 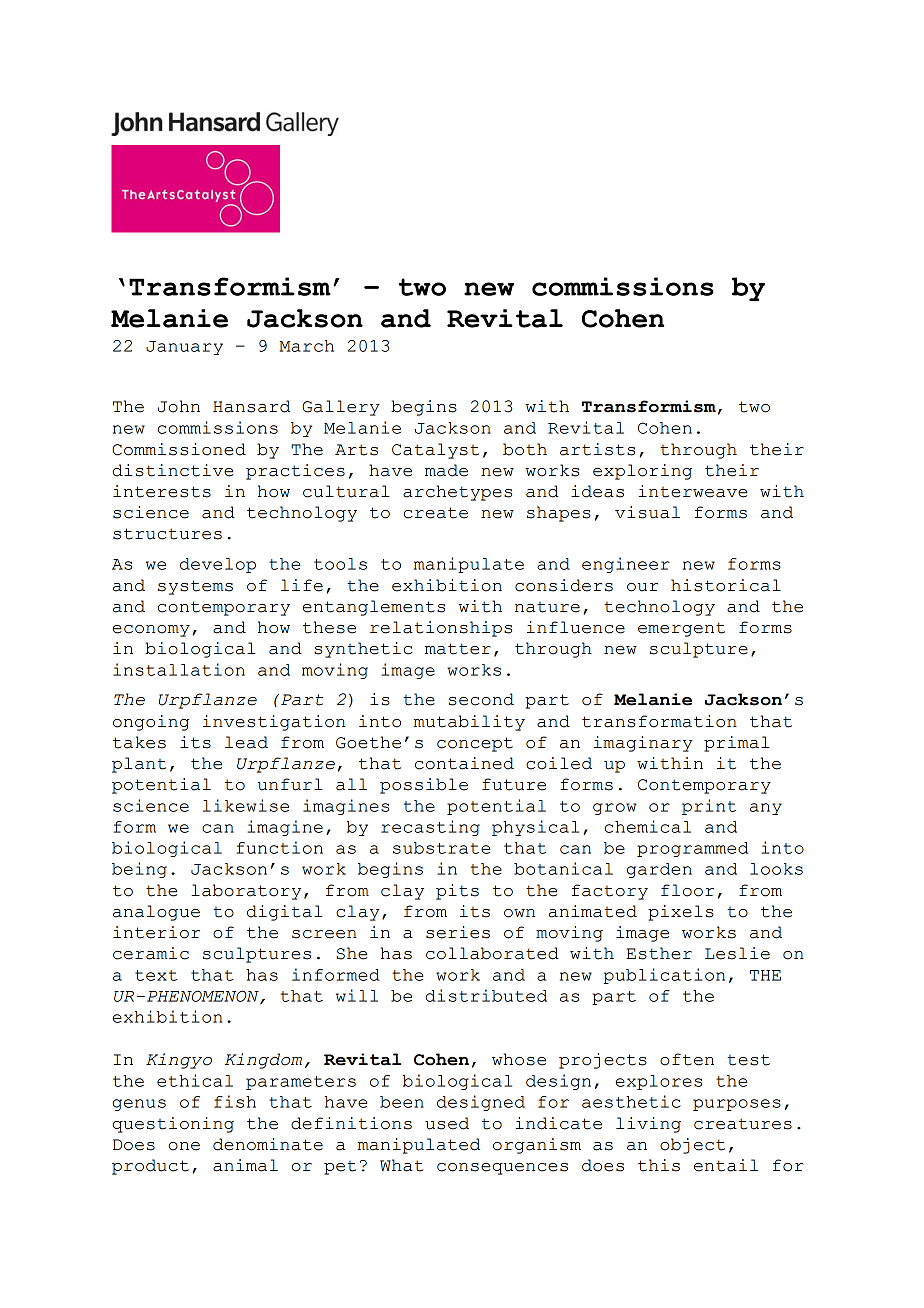 I want to click on primal, so click(x=737, y=744).
